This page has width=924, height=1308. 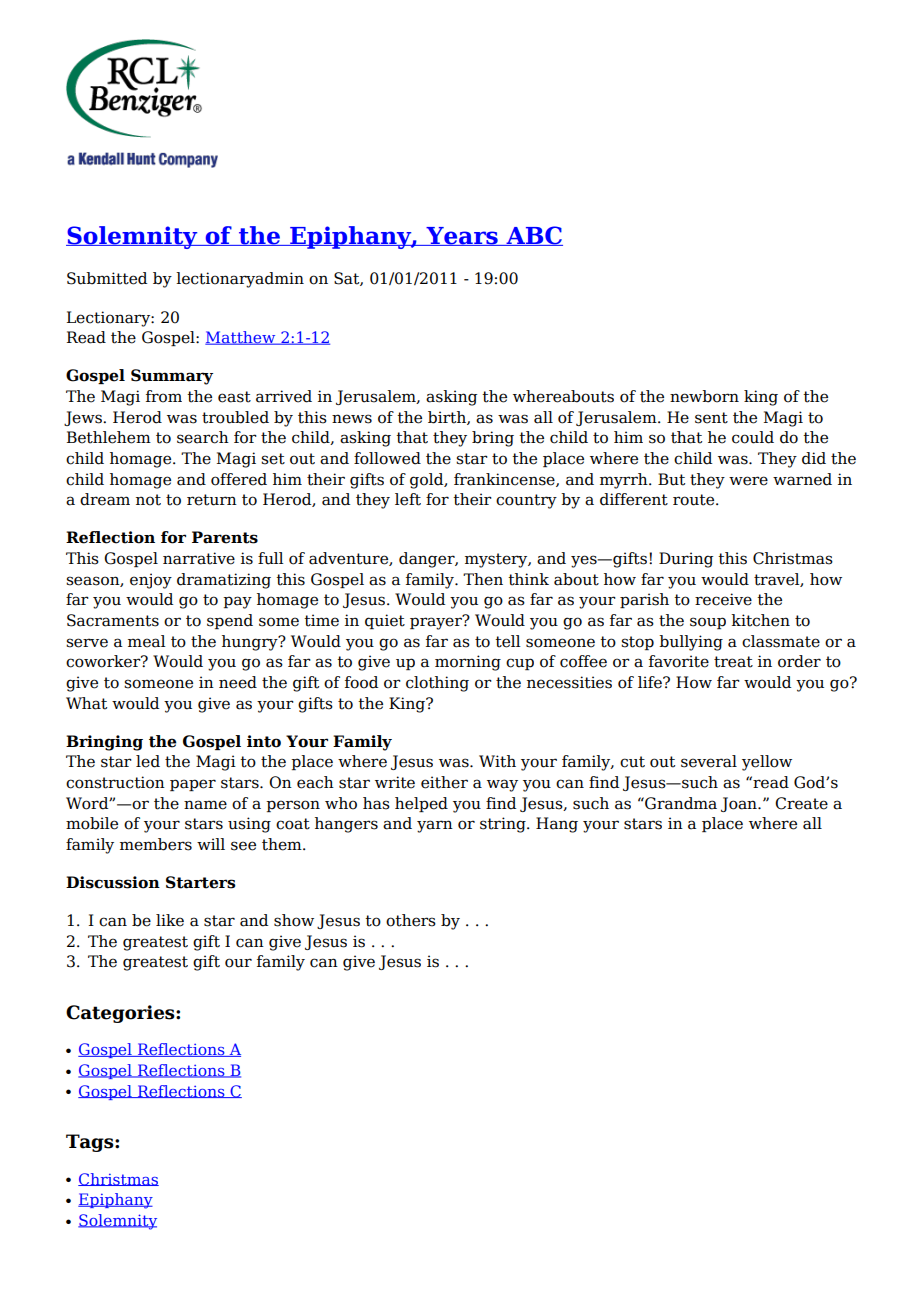 What do you see at coordinates (238, 682) in the page?
I see `need` at bounding box center [238, 682].
